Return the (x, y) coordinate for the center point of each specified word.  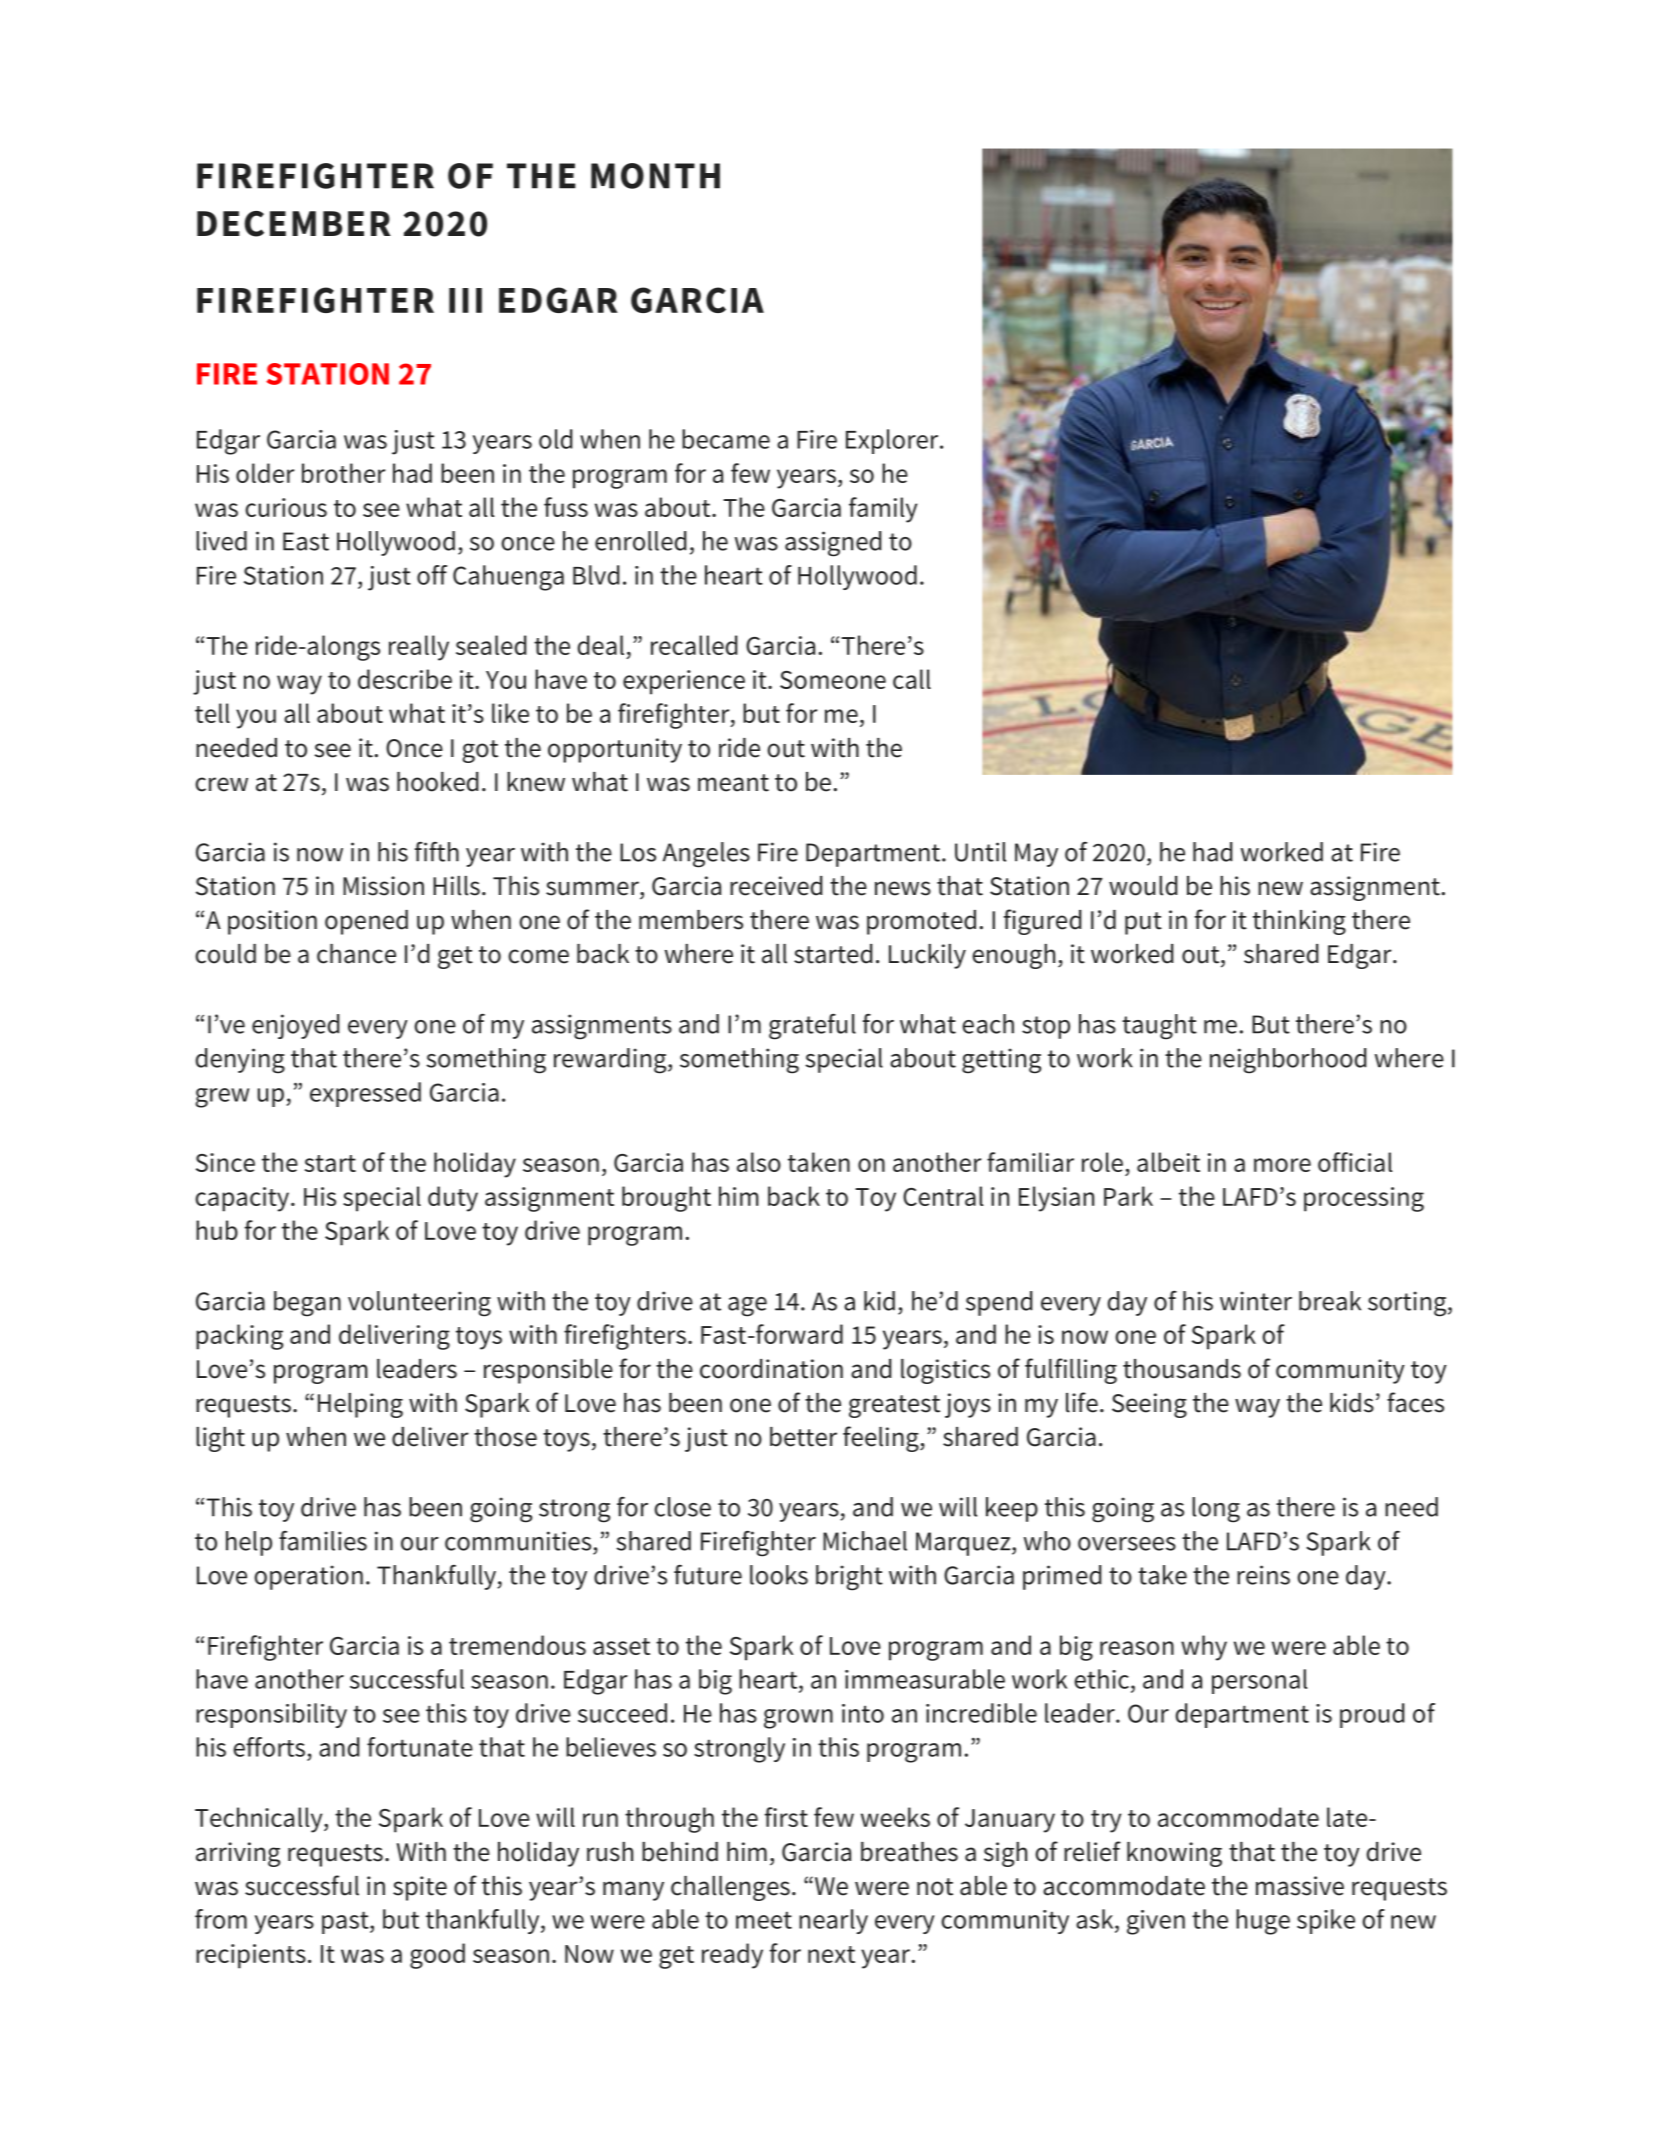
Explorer (893, 441)
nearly (833, 1921)
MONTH (655, 176)
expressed (365, 1094)
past (346, 1922)
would (1143, 886)
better (803, 1437)
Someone (833, 680)
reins (1263, 1575)
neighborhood (1288, 1061)
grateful (812, 1027)
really (419, 648)
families (323, 1541)
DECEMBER (294, 224)
